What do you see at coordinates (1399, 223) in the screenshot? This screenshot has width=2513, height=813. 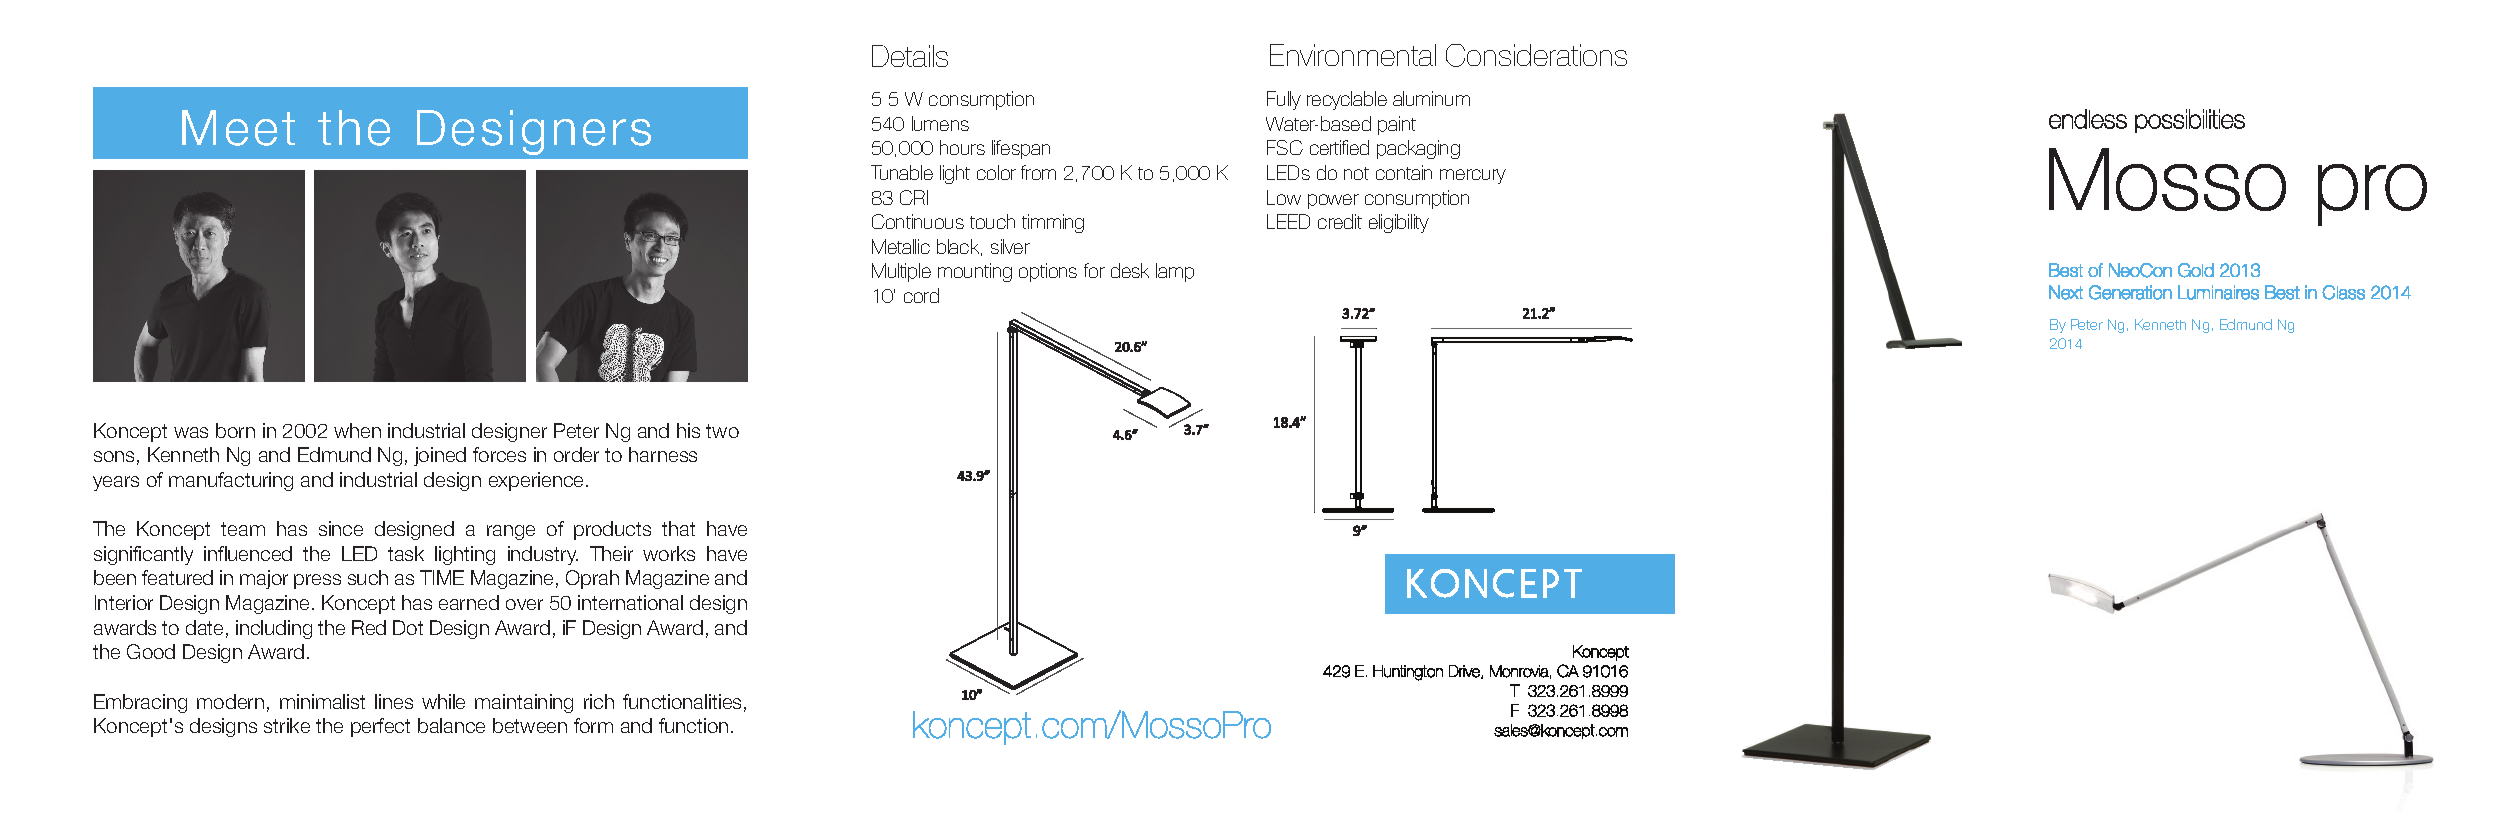 I see `eligibility` at bounding box center [1399, 223].
